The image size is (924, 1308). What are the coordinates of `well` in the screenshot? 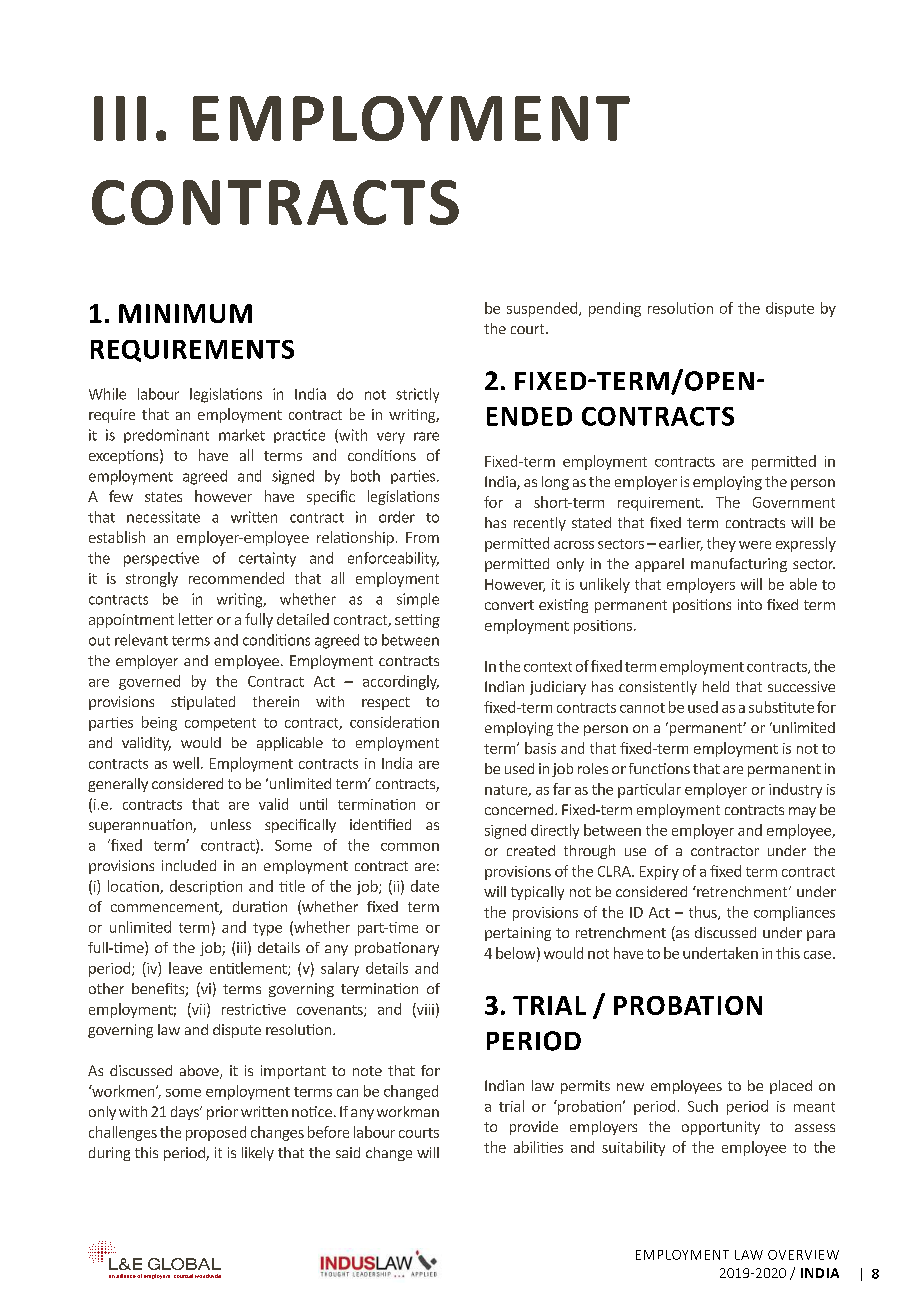 It's located at (186, 763).
